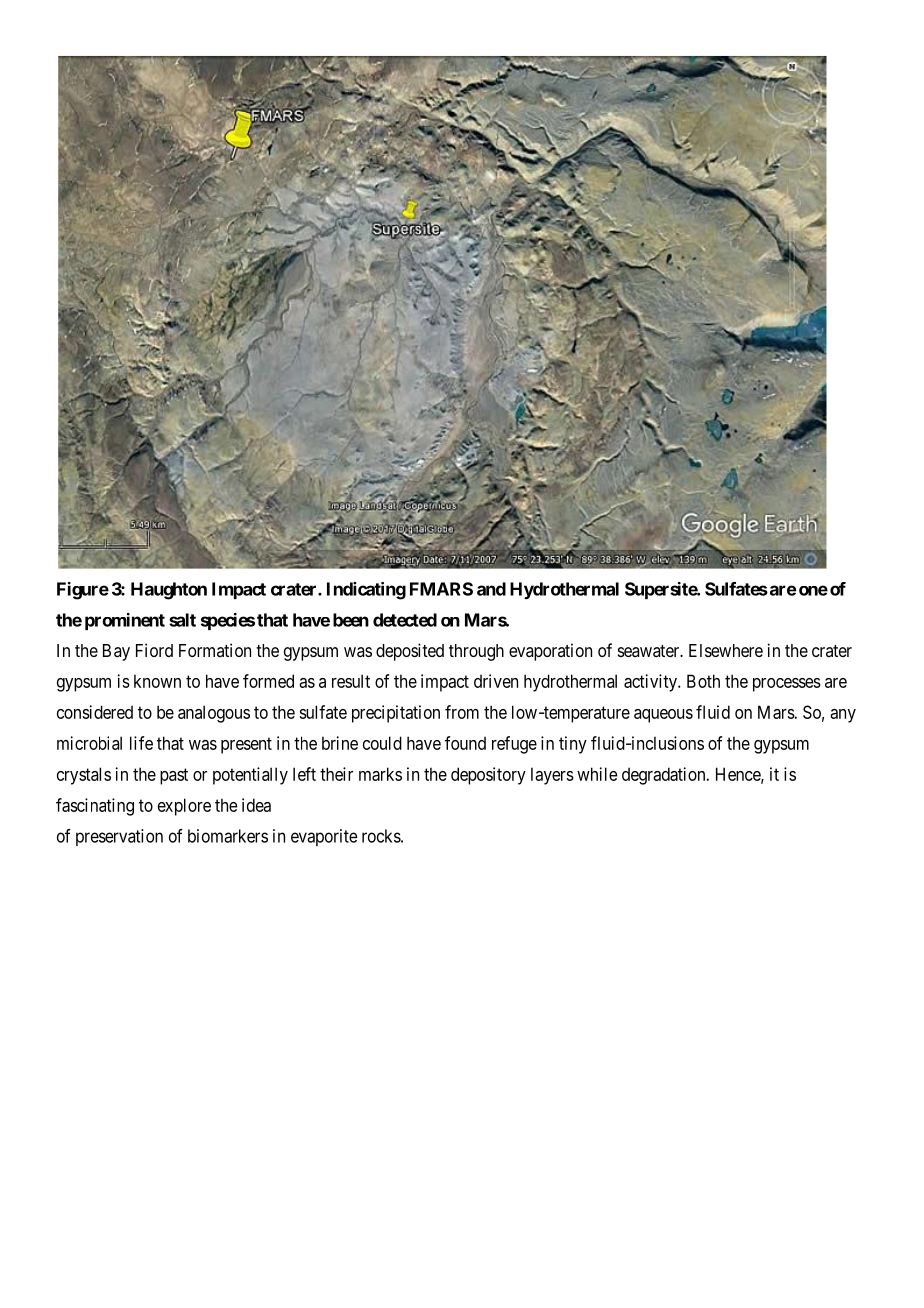 Image resolution: width=924 pixels, height=1308 pixels. I want to click on aqueous, so click(663, 716).
